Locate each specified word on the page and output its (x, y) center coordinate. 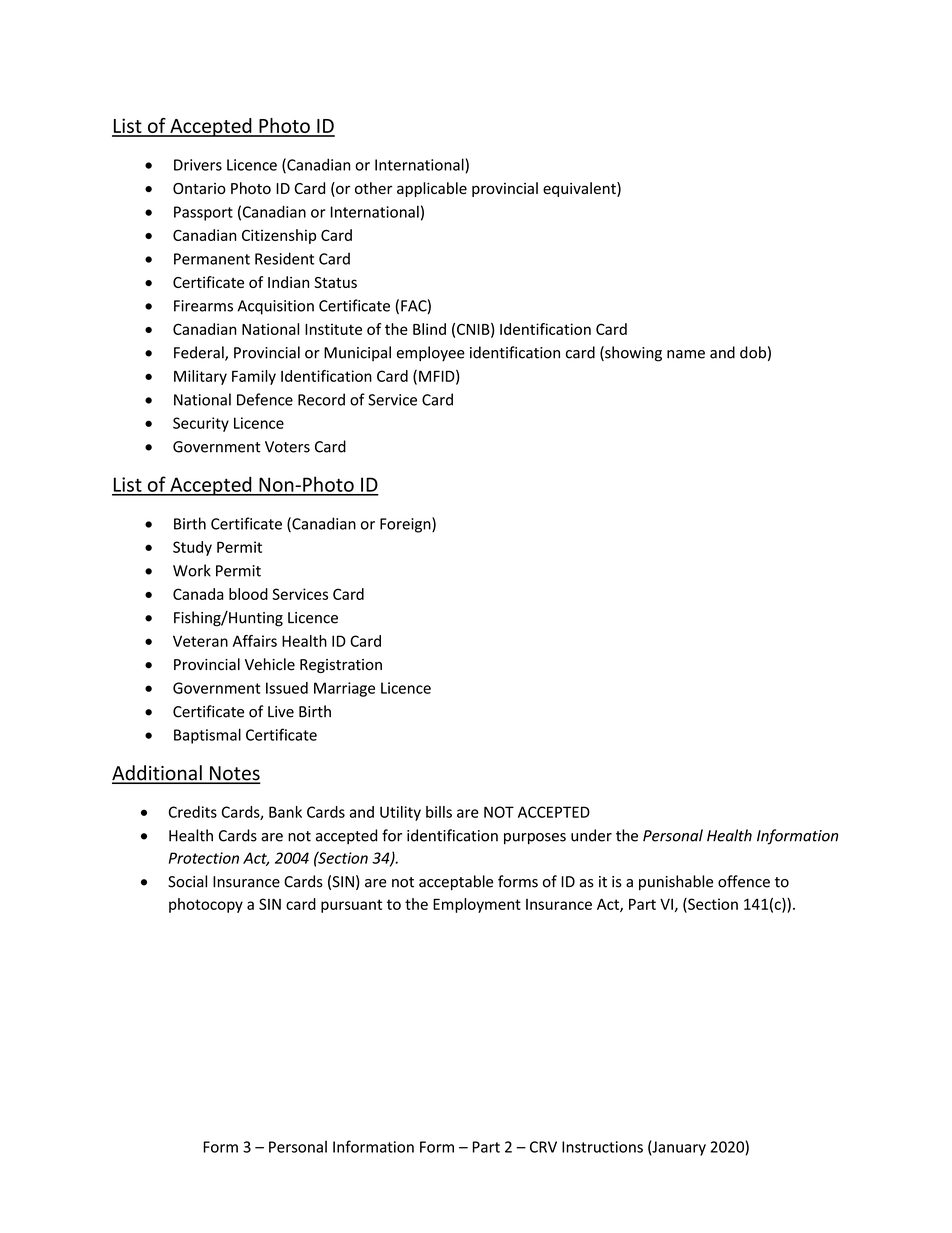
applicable (432, 189)
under (591, 835)
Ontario (199, 188)
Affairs (255, 641)
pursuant (351, 906)
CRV (543, 1147)
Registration (341, 666)
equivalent (580, 189)
